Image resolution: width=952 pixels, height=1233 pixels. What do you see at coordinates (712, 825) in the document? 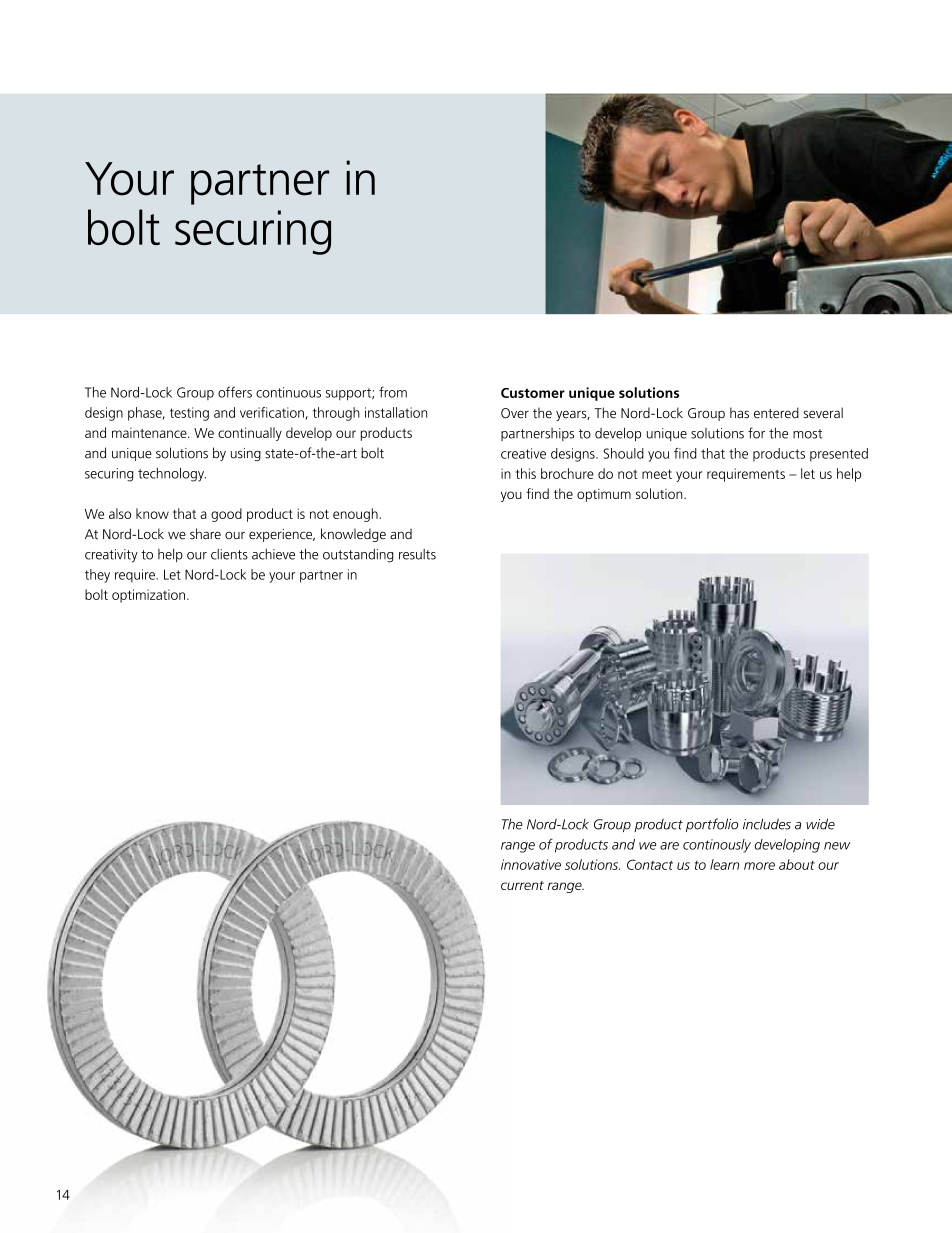
I see `portfolio` at bounding box center [712, 825].
